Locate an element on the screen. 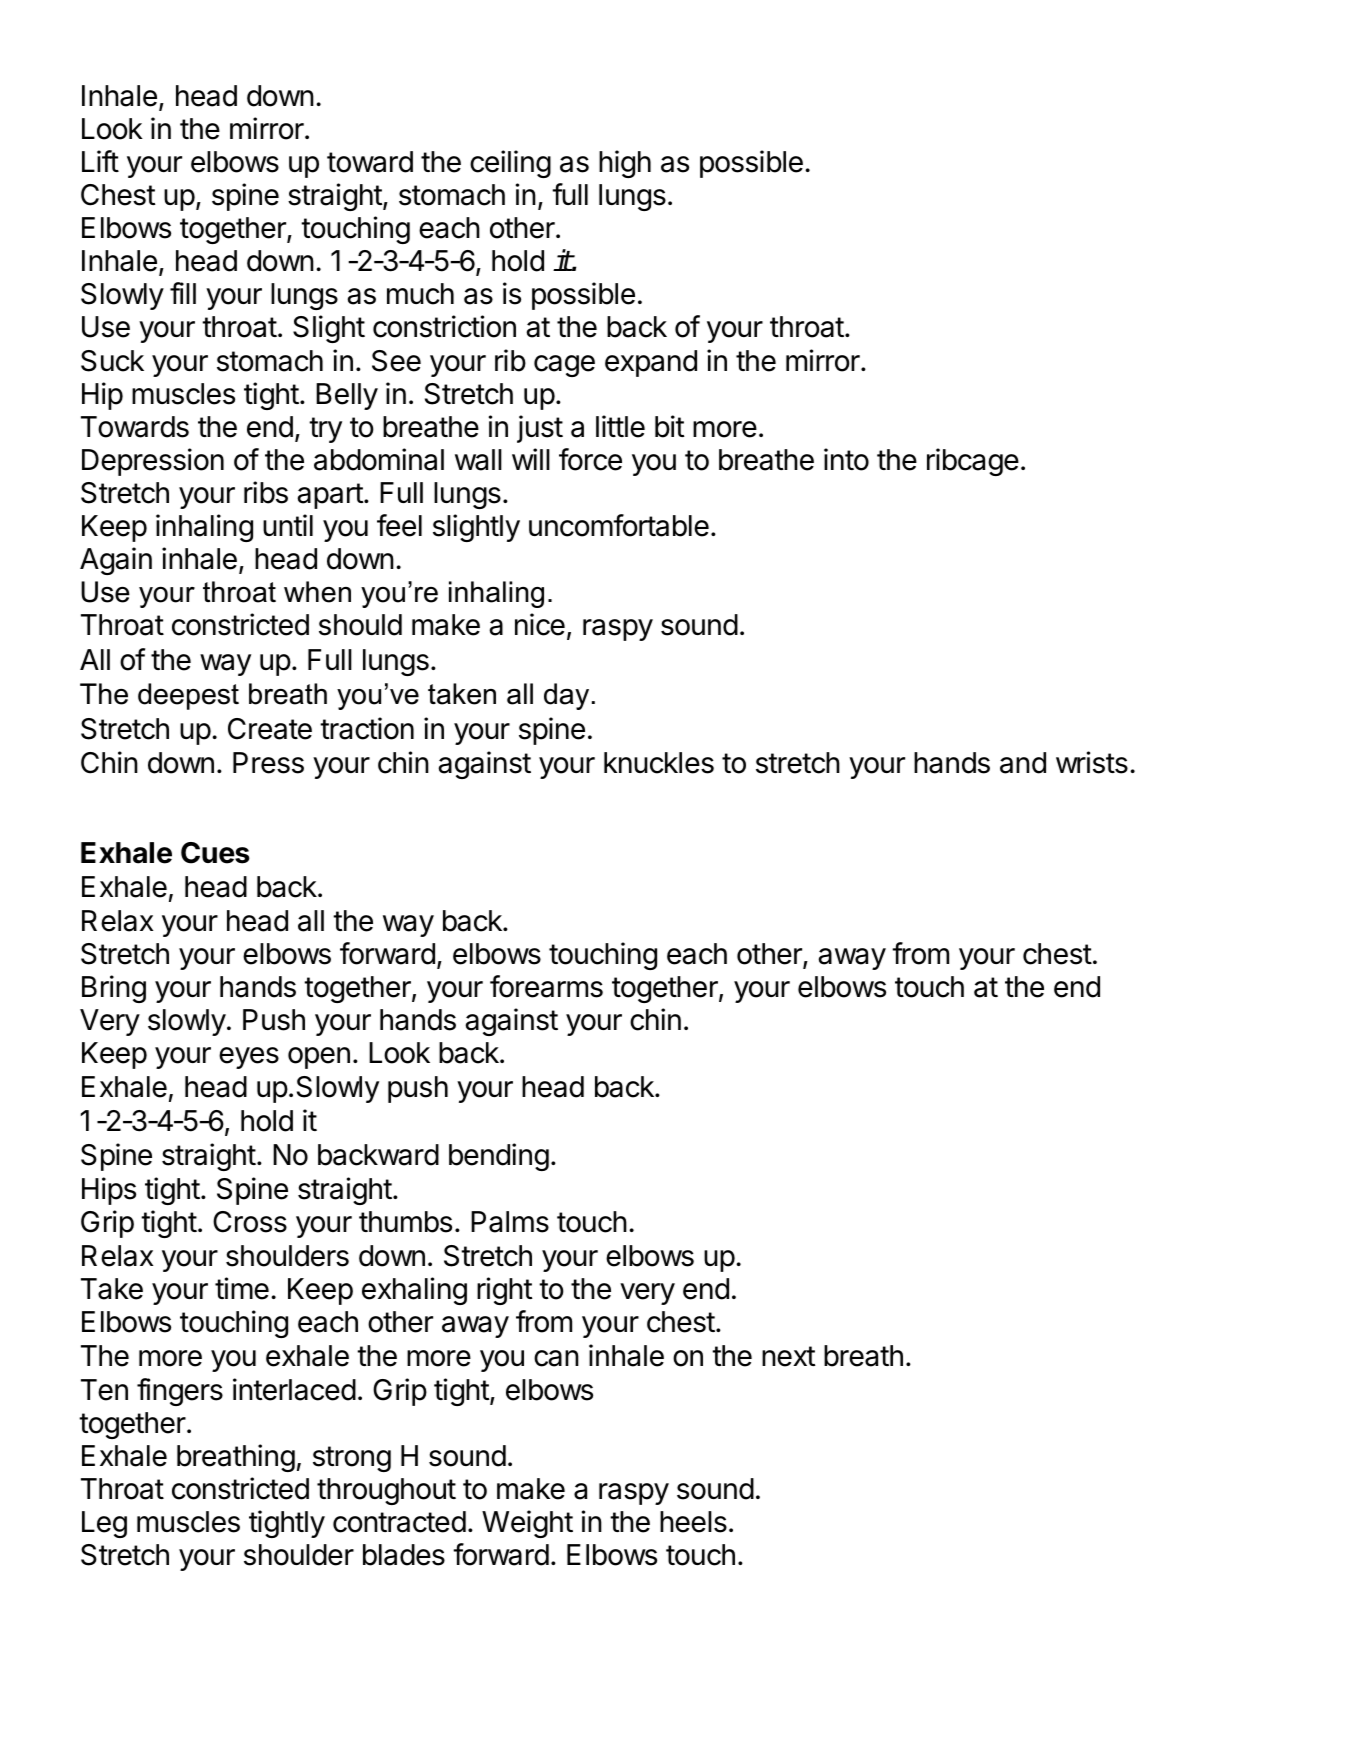 This screenshot has height=1752, width=1354. deepest is located at coordinates (188, 696).
